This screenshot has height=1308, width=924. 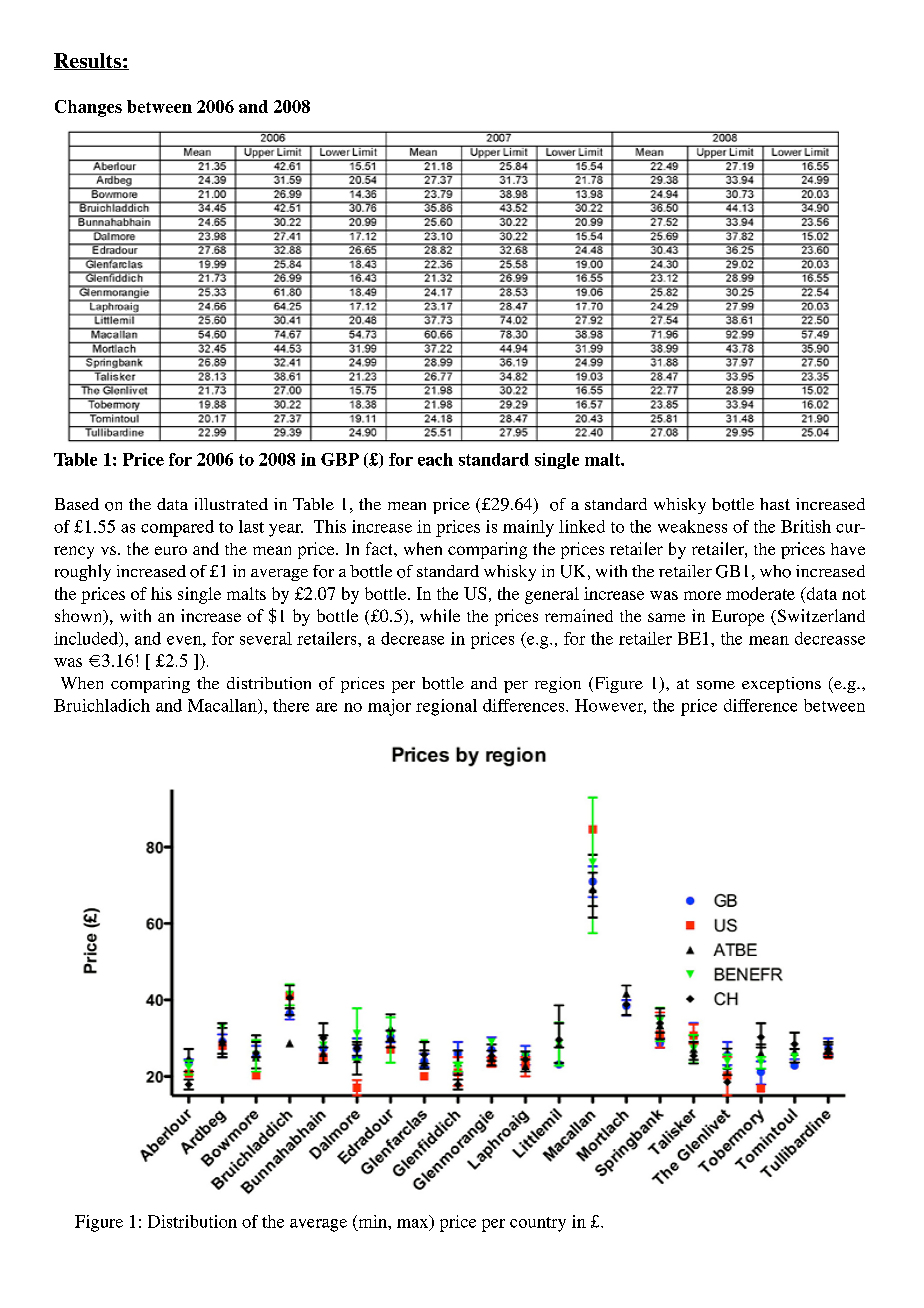 I want to click on Changes, so click(x=88, y=108).
